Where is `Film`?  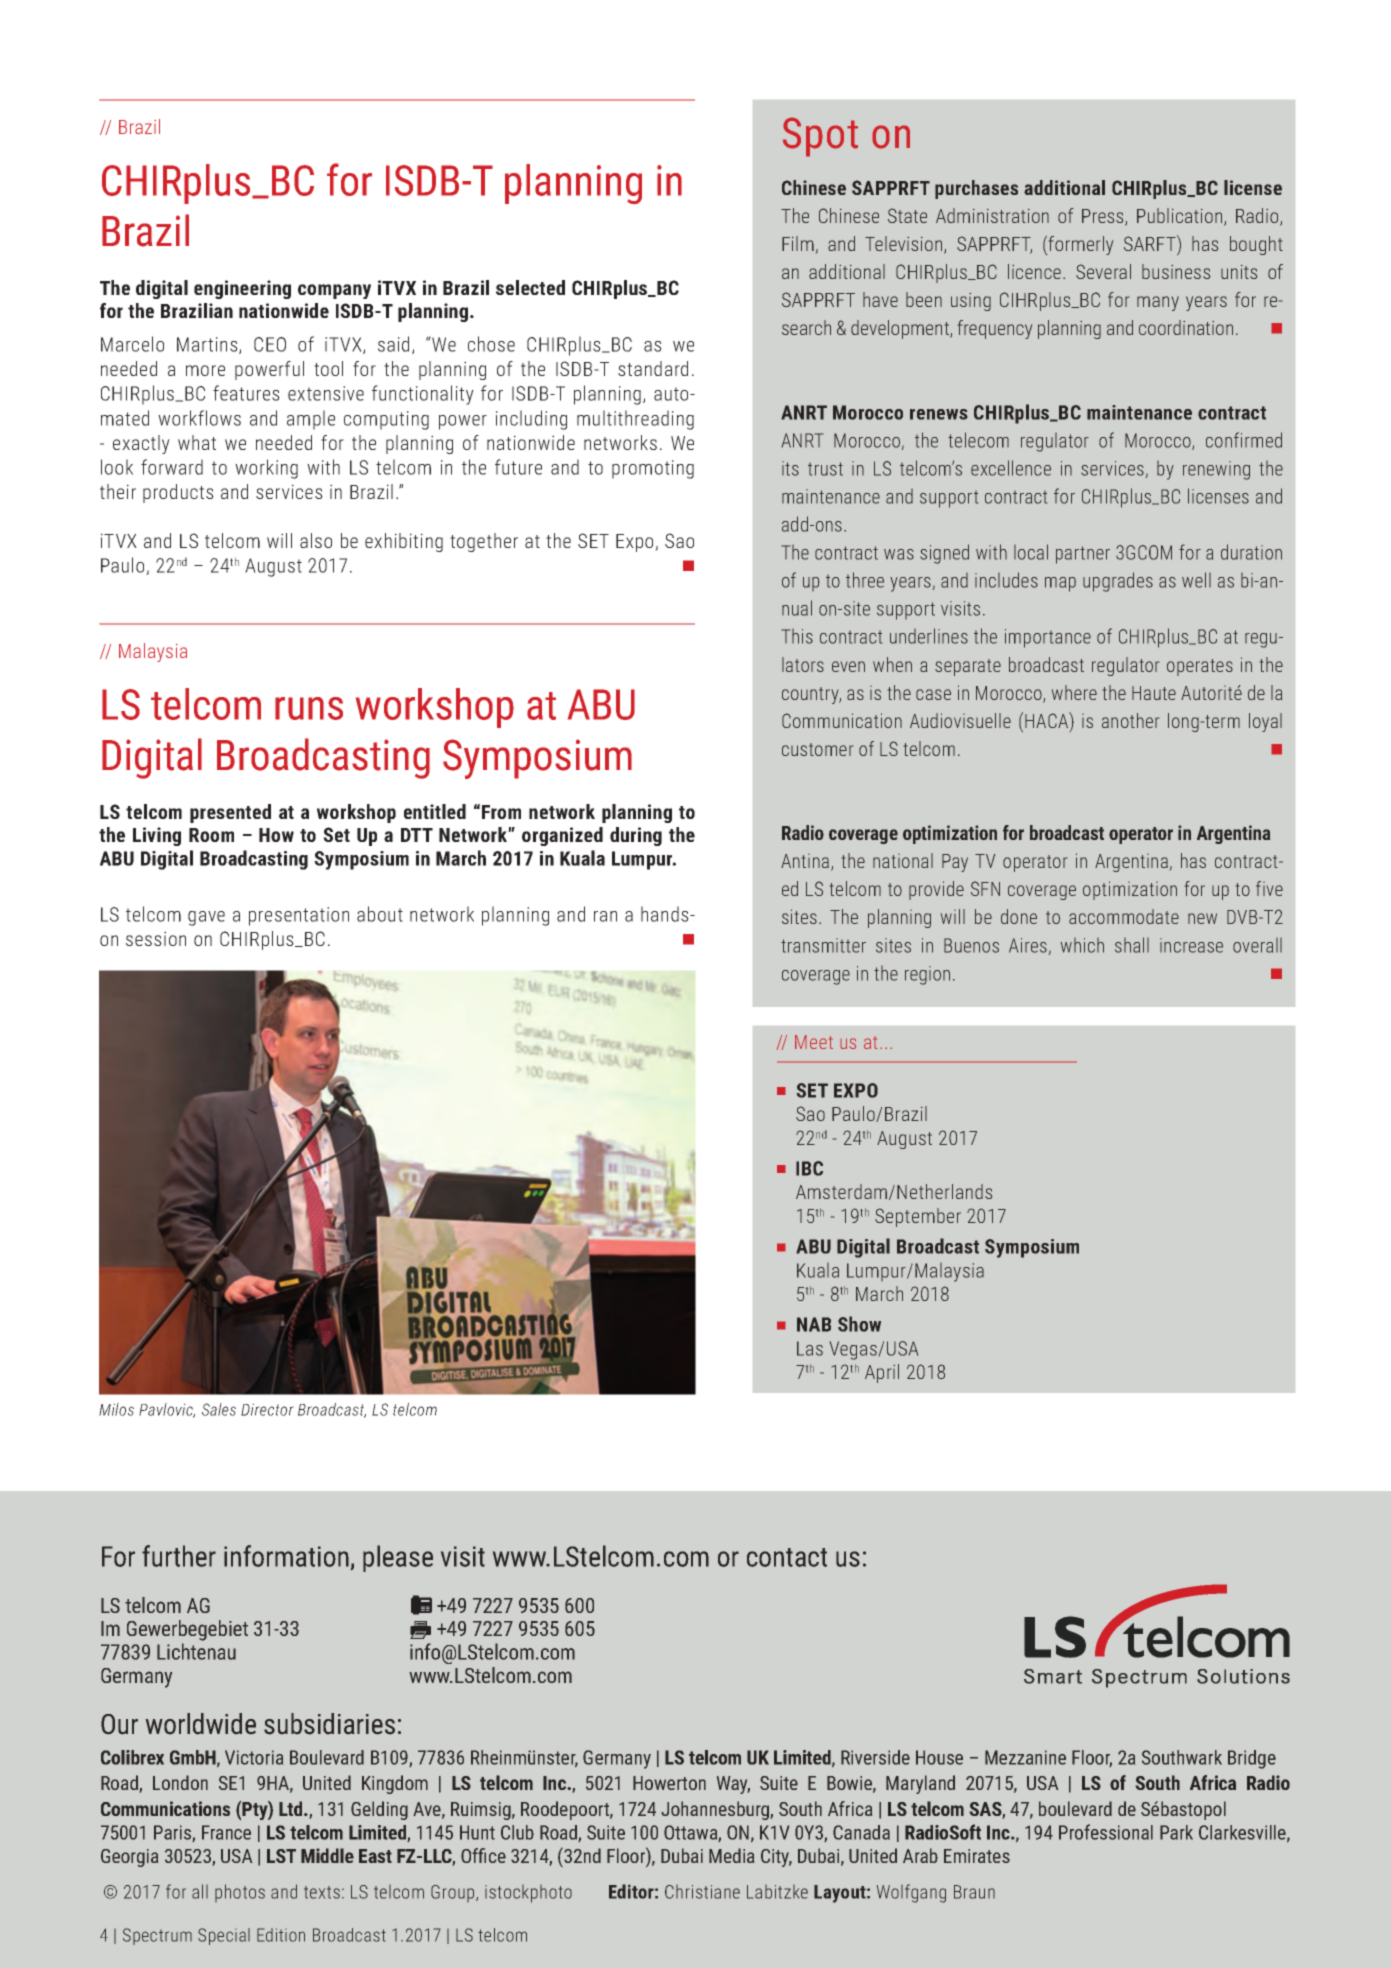
Film is located at coordinates (798, 243).
